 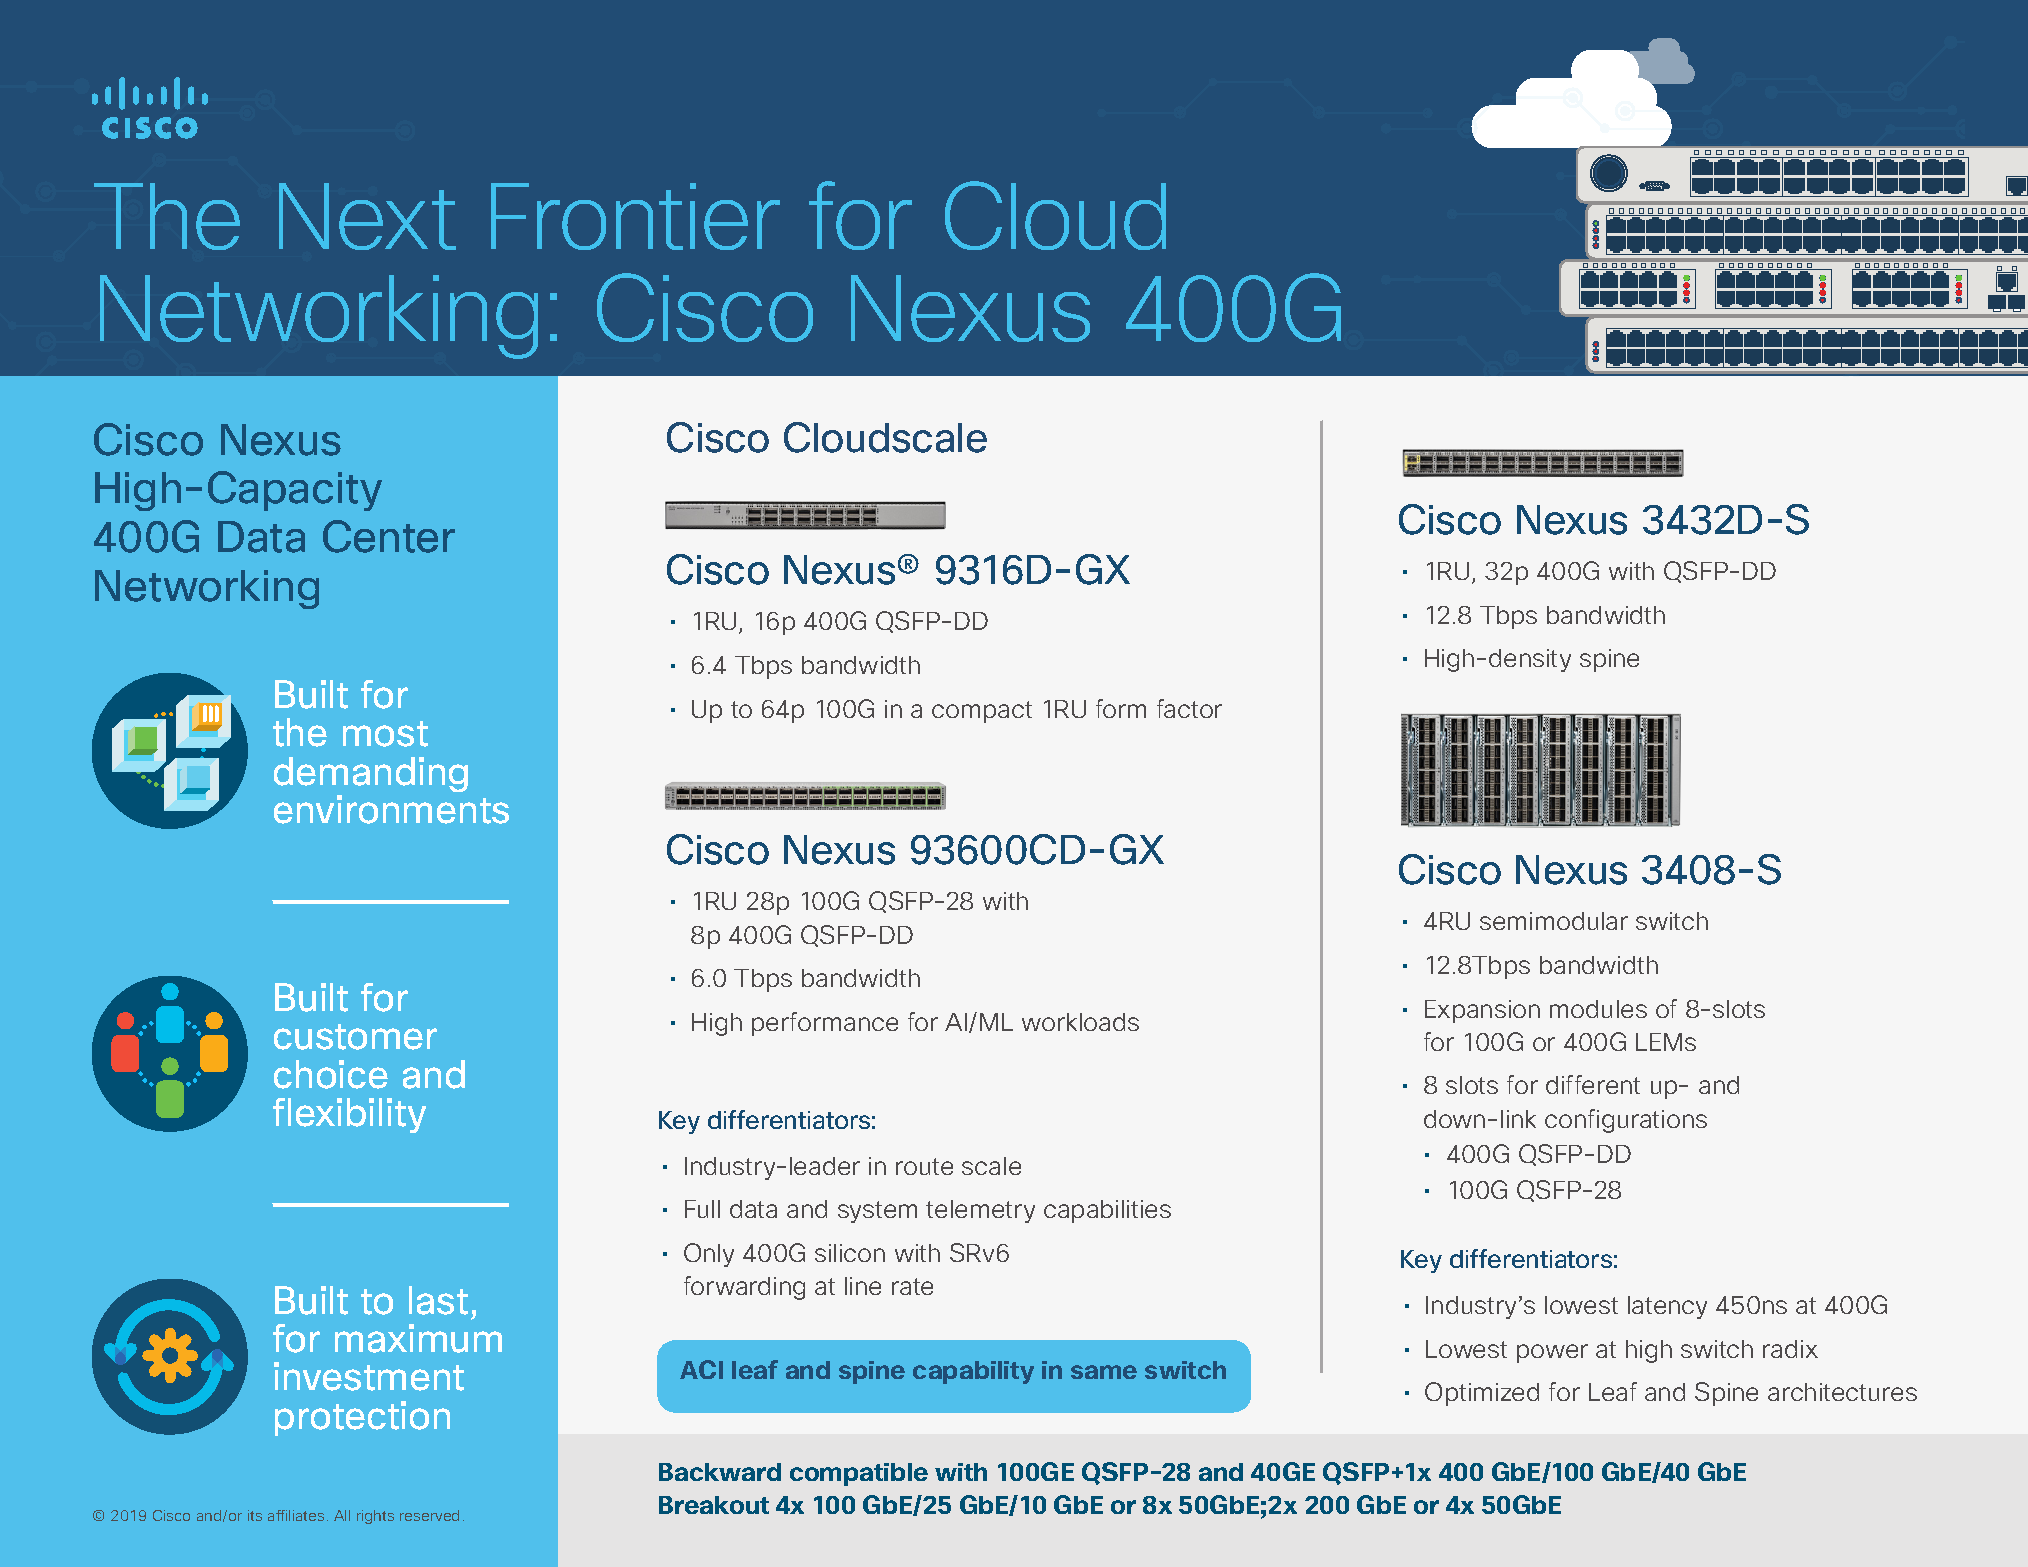 I want to click on Optimized, so click(x=1482, y=1394).
